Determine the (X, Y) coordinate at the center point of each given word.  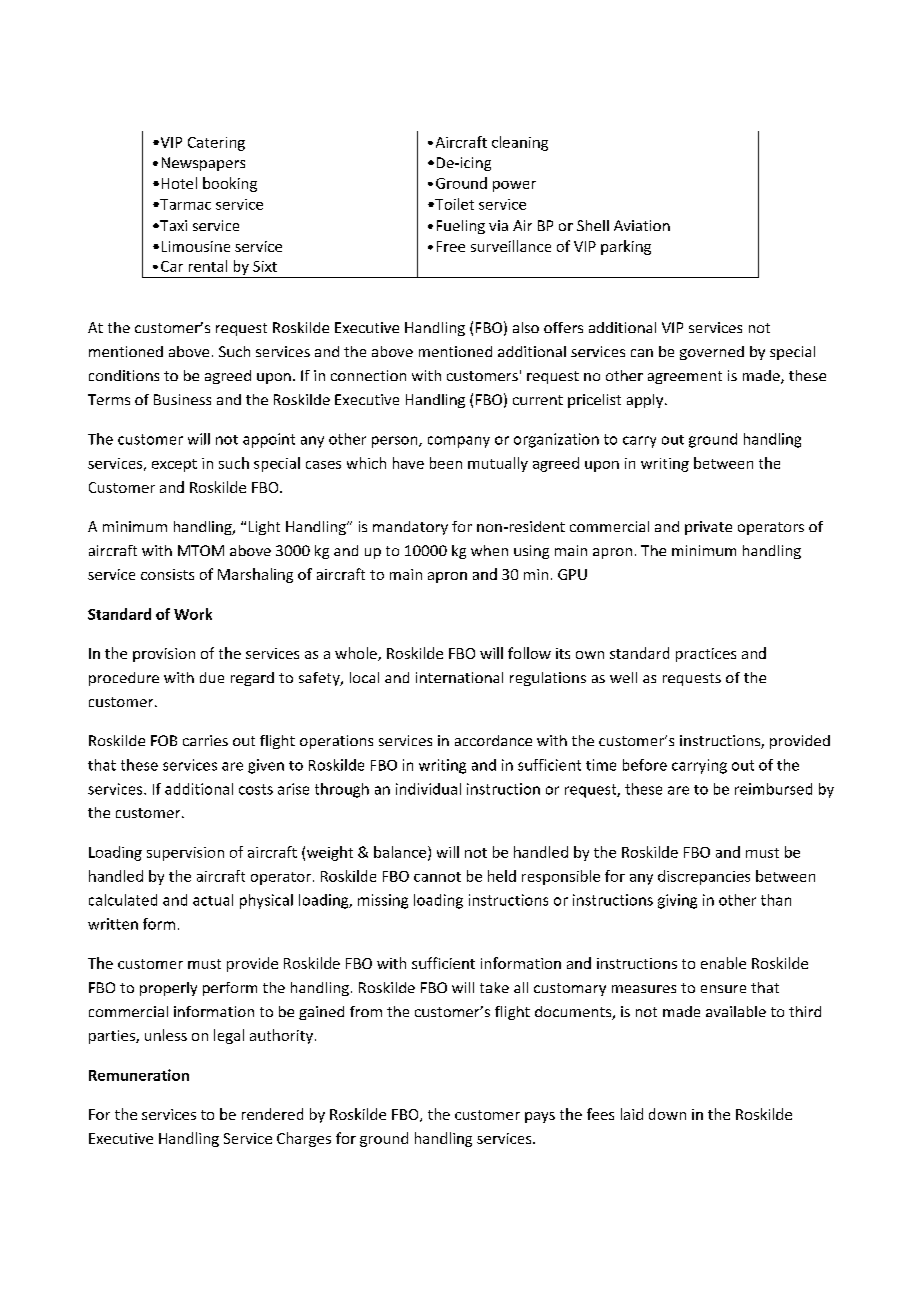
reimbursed (773, 789)
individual (428, 789)
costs (256, 789)
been (446, 463)
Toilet (453, 204)
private (708, 528)
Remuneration (139, 1075)
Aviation (642, 225)
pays (540, 1117)
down (667, 1114)
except (174, 465)
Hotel (179, 183)
